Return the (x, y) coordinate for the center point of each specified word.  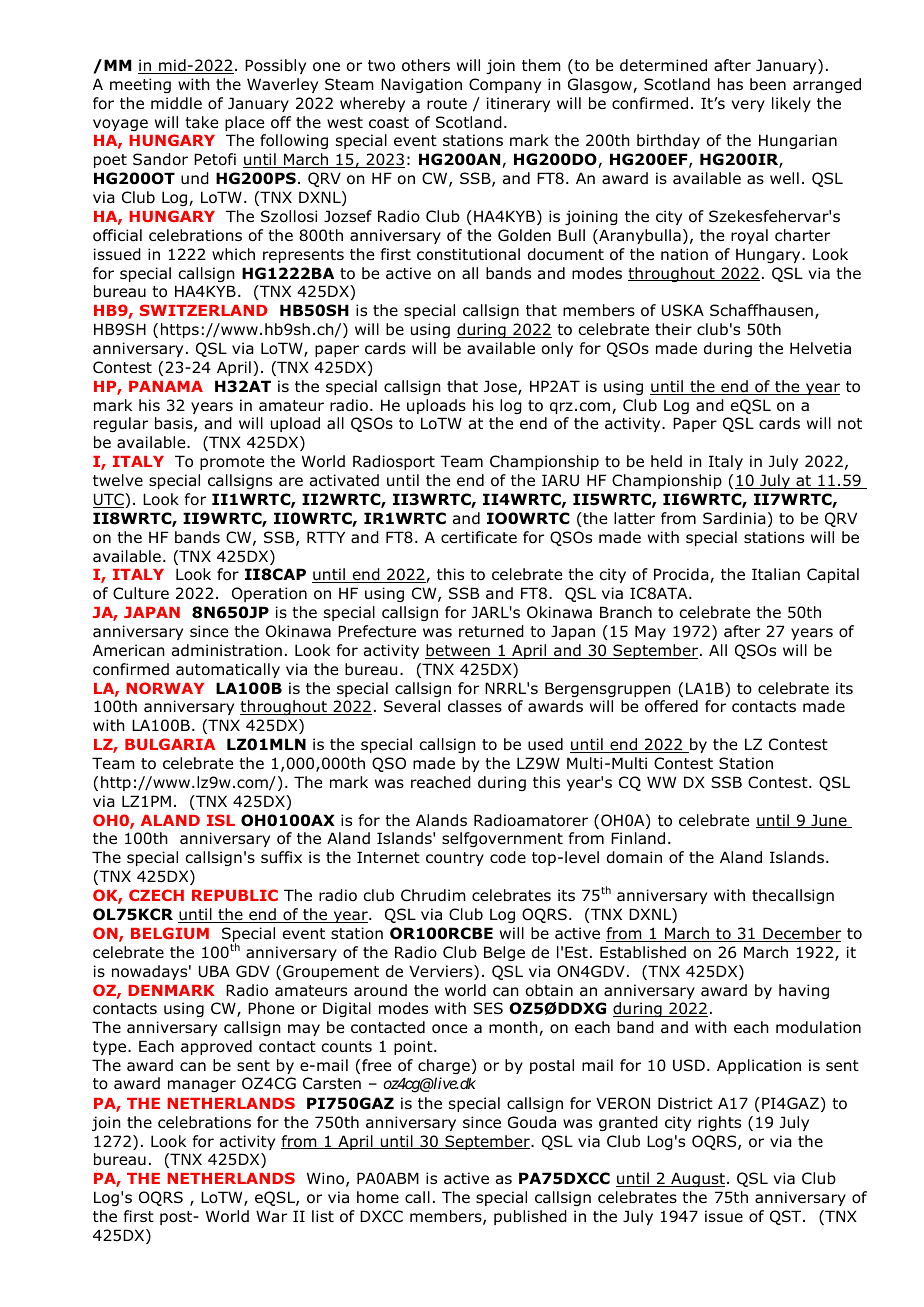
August (697, 1179)
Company (505, 85)
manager (202, 1086)
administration (227, 650)
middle (176, 103)
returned (491, 631)
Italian (776, 574)
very (748, 106)
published (530, 1217)
